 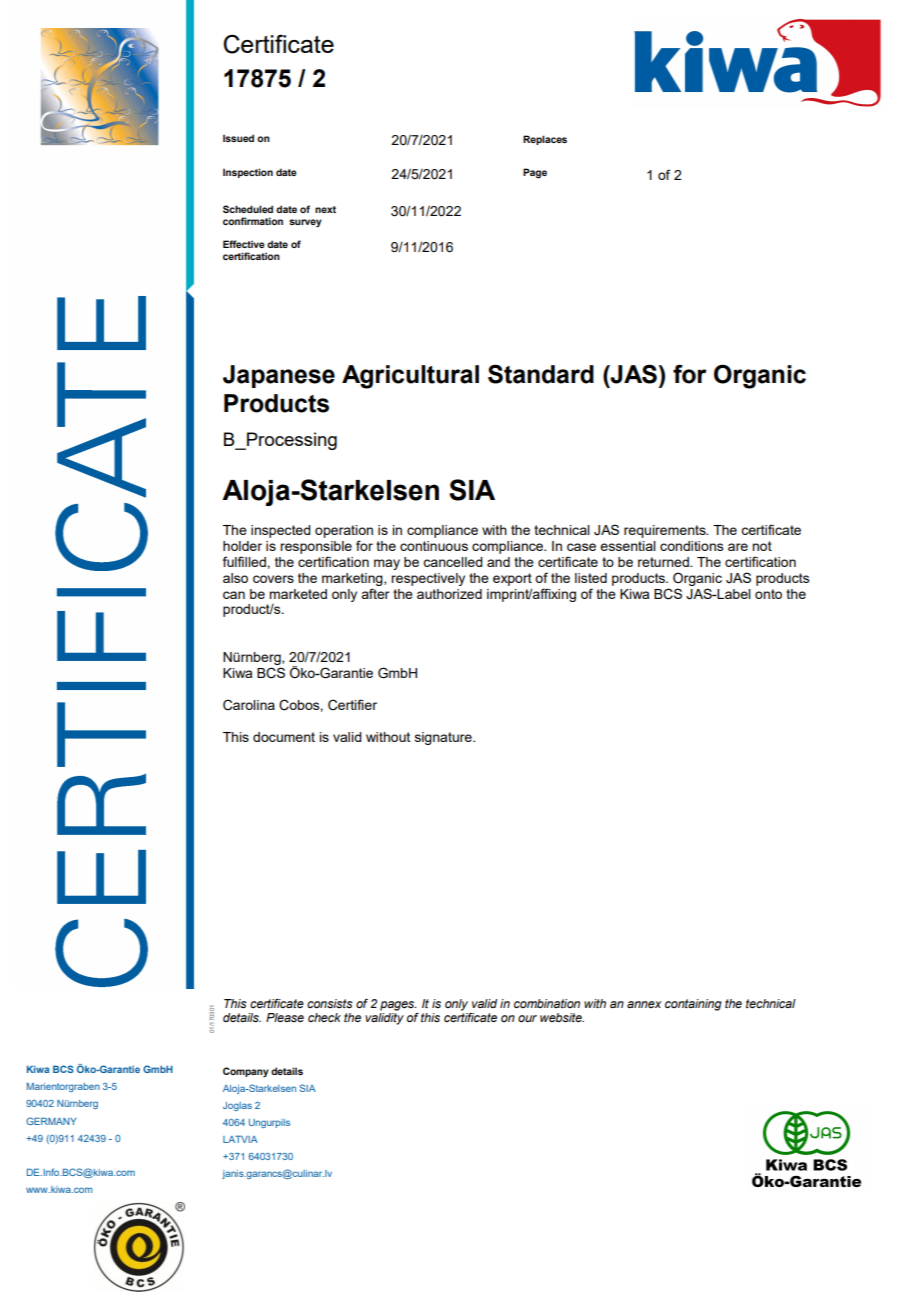 What do you see at coordinates (238, 138) in the screenshot?
I see `Issued` at bounding box center [238, 138].
